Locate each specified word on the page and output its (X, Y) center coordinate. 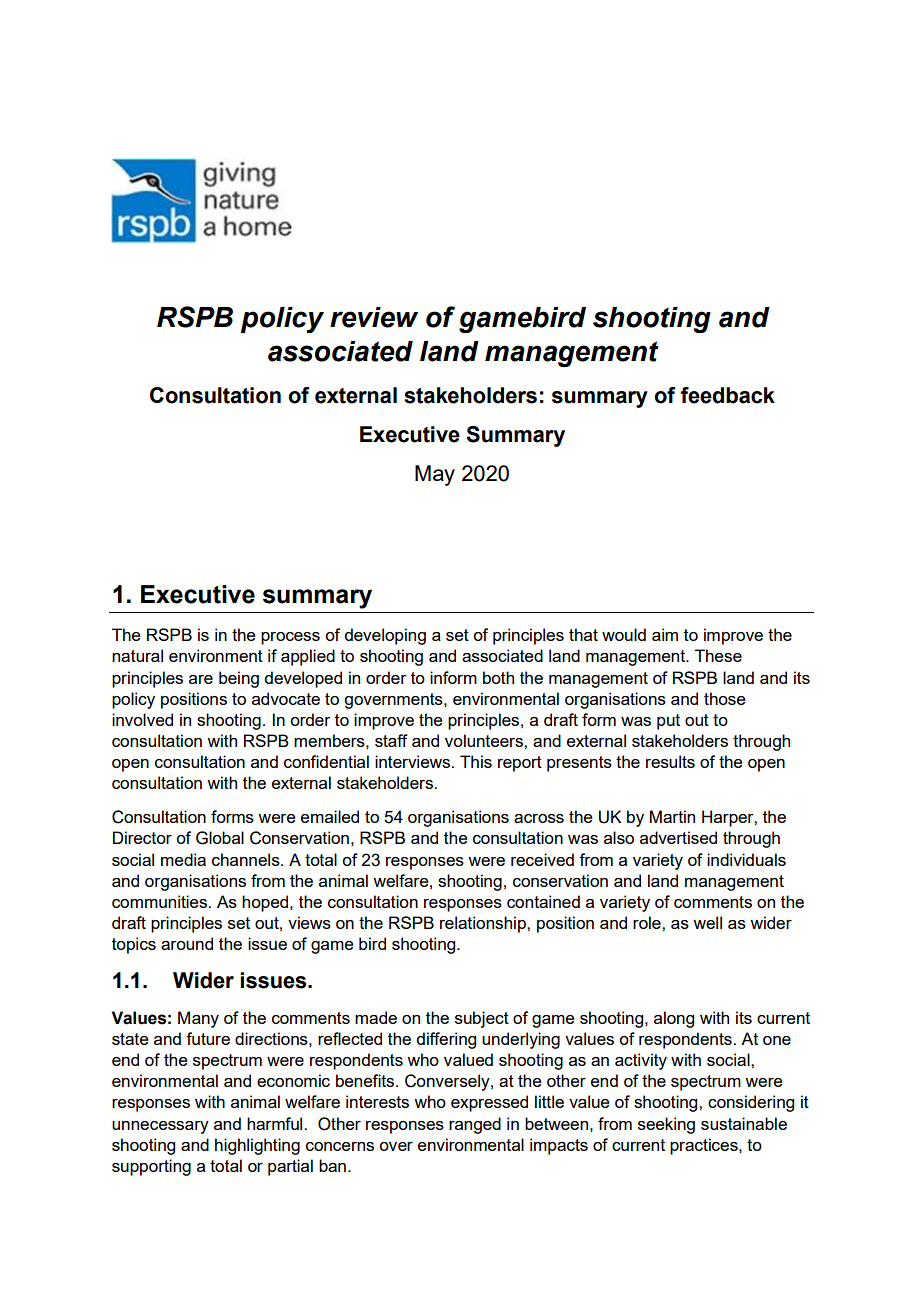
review (374, 317)
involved (142, 719)
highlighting (257, 1146)
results (670, 761)
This (476, 761)
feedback (727, 395)
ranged (475, 1125)
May (435, 475)
